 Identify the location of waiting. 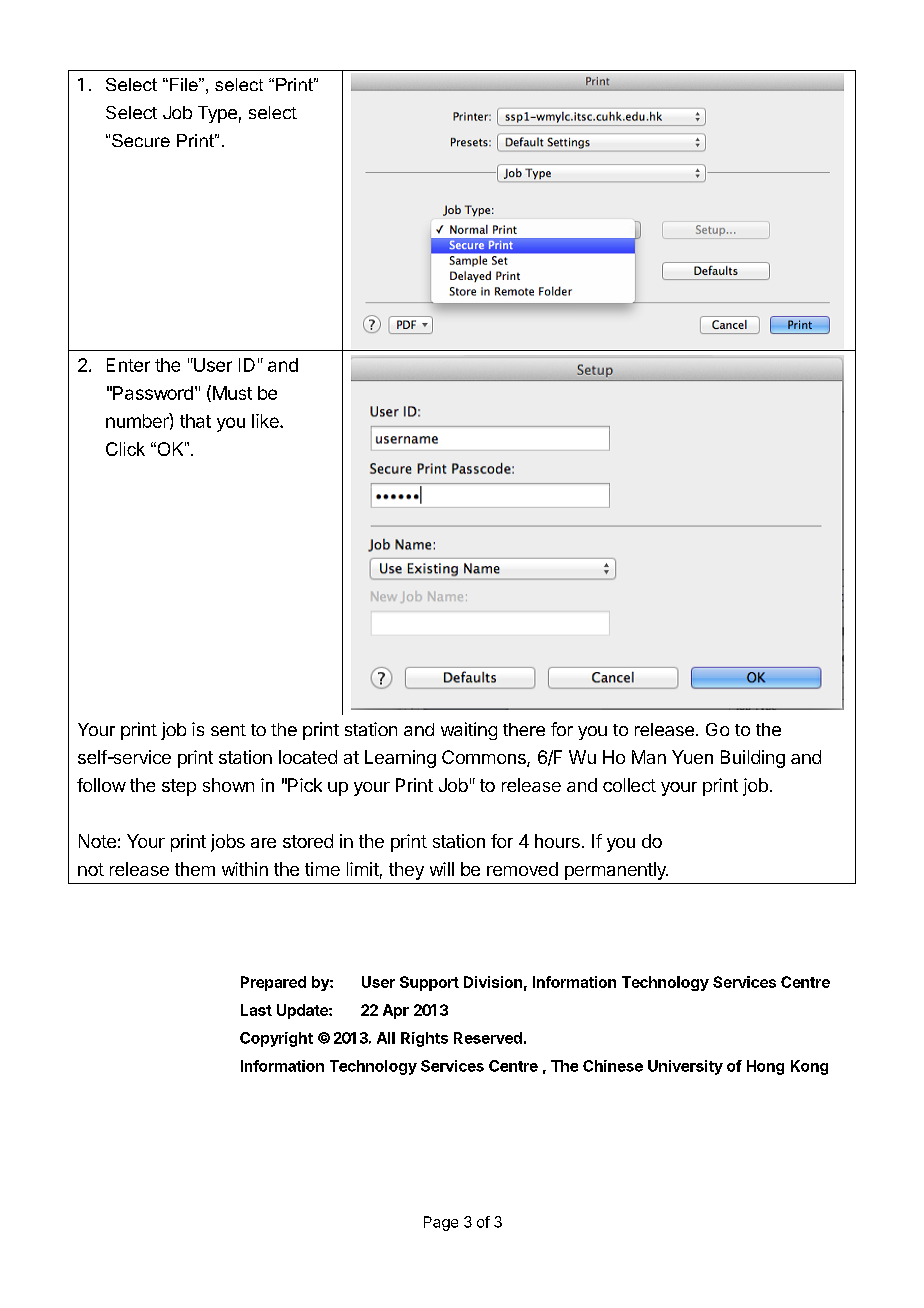
(469, 731).
